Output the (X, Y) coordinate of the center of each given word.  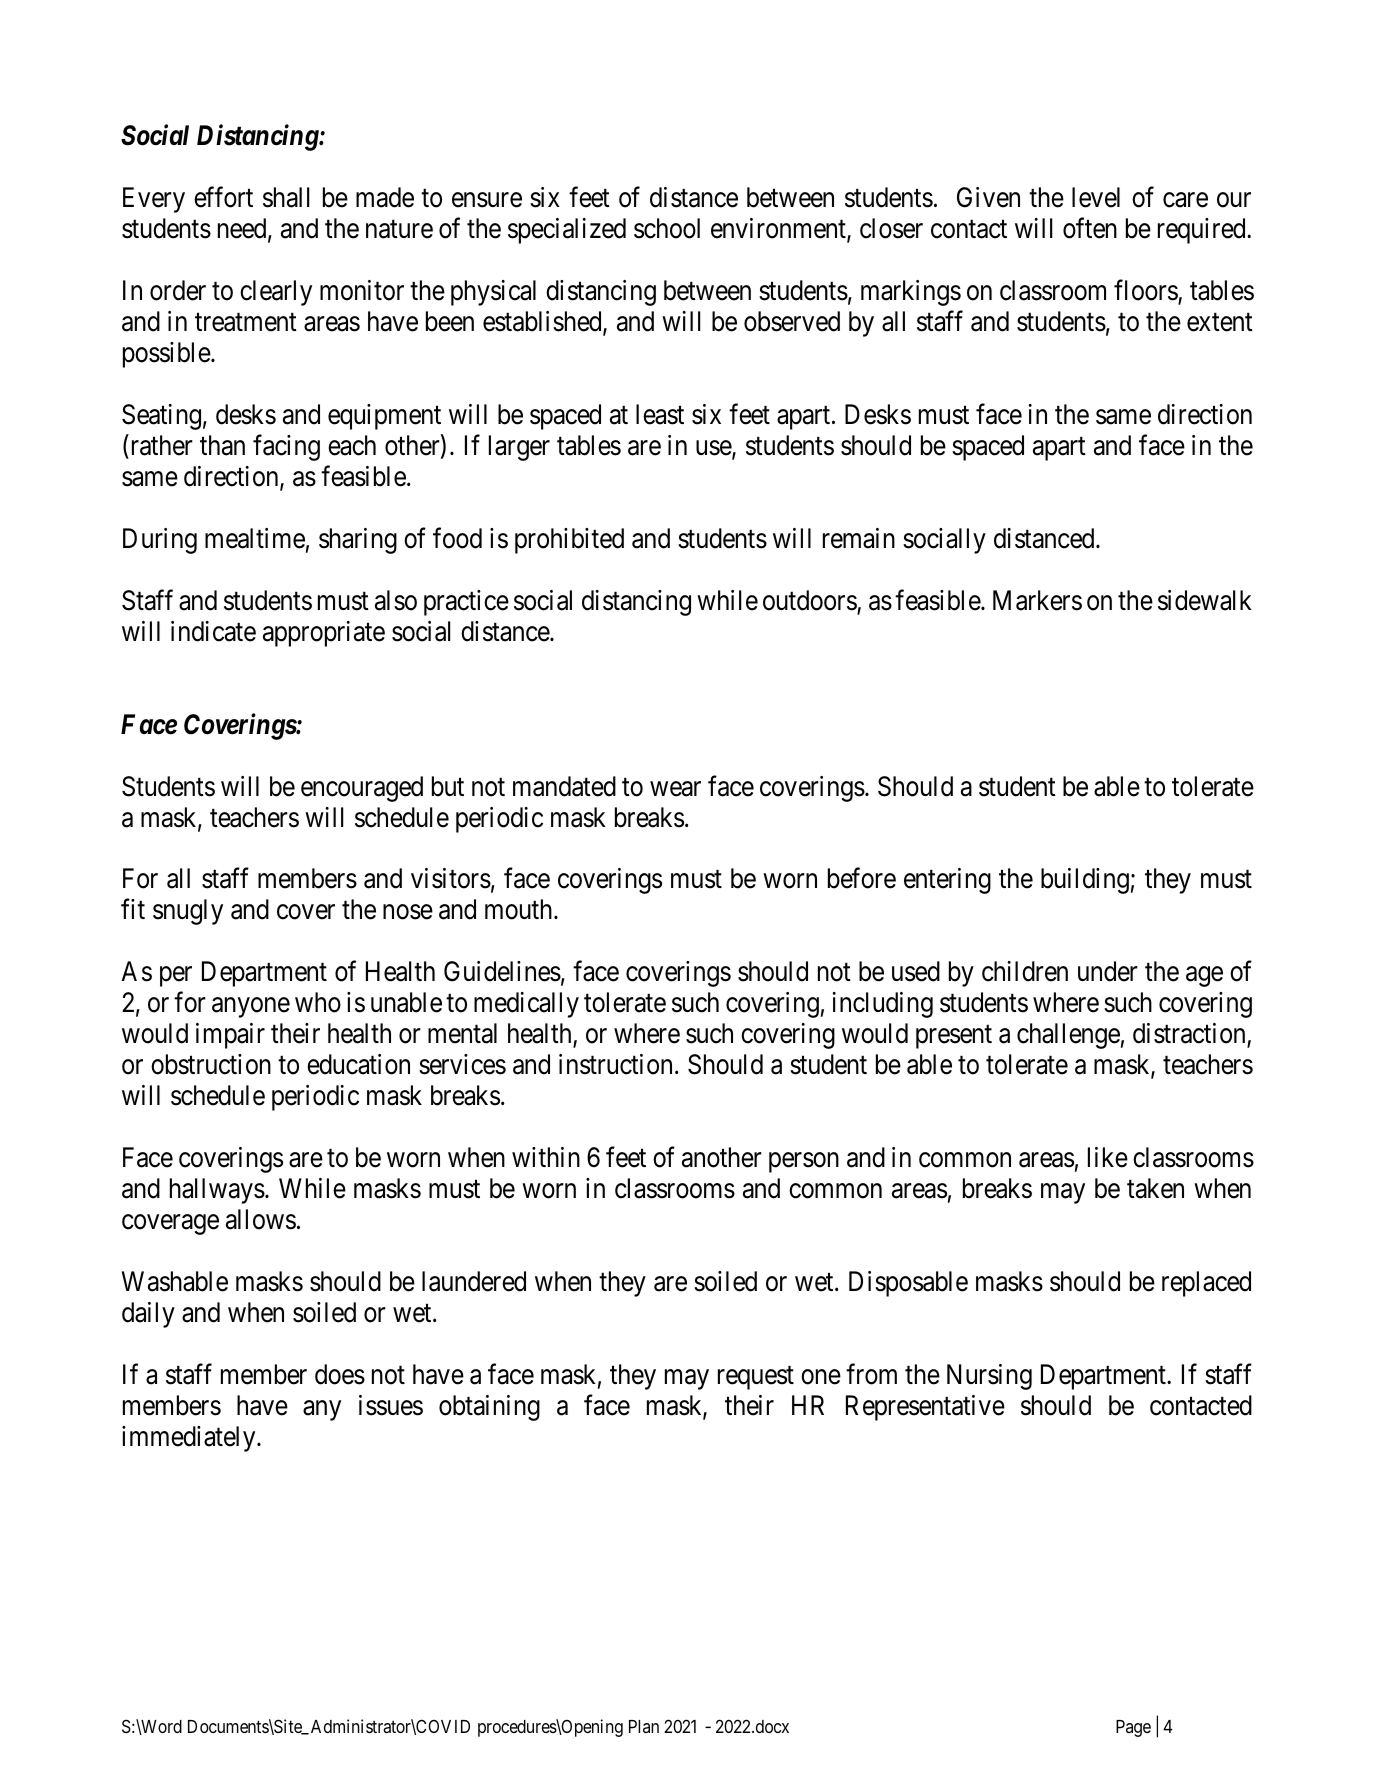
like (1108, 1157)
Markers (1037, 600)
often (1090, 228)
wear (675, 789)
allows (261, 1219)
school (667, 228)
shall (286, 197)
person (804, 1163)
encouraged (362, 789)
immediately (190, 1439)
